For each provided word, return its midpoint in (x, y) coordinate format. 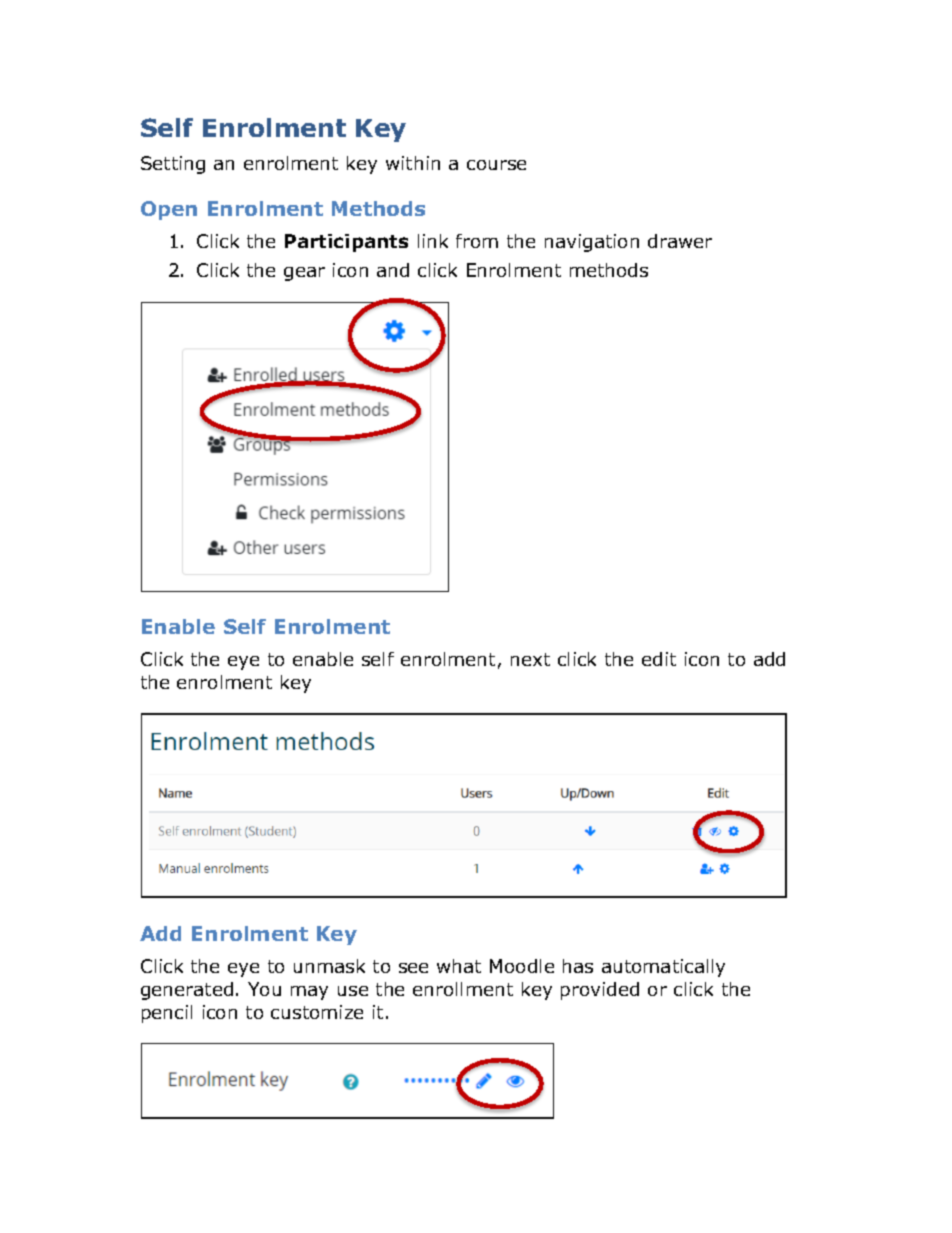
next (530, 659)
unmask (329, 966)
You (264, 989)
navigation (592, 243)
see (413, 968)
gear (304, 274)
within (413, 163)
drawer (680, 241)
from (477, 241)
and (393, 270)
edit (659, 659)
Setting (173, 165)
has (578, 966)
